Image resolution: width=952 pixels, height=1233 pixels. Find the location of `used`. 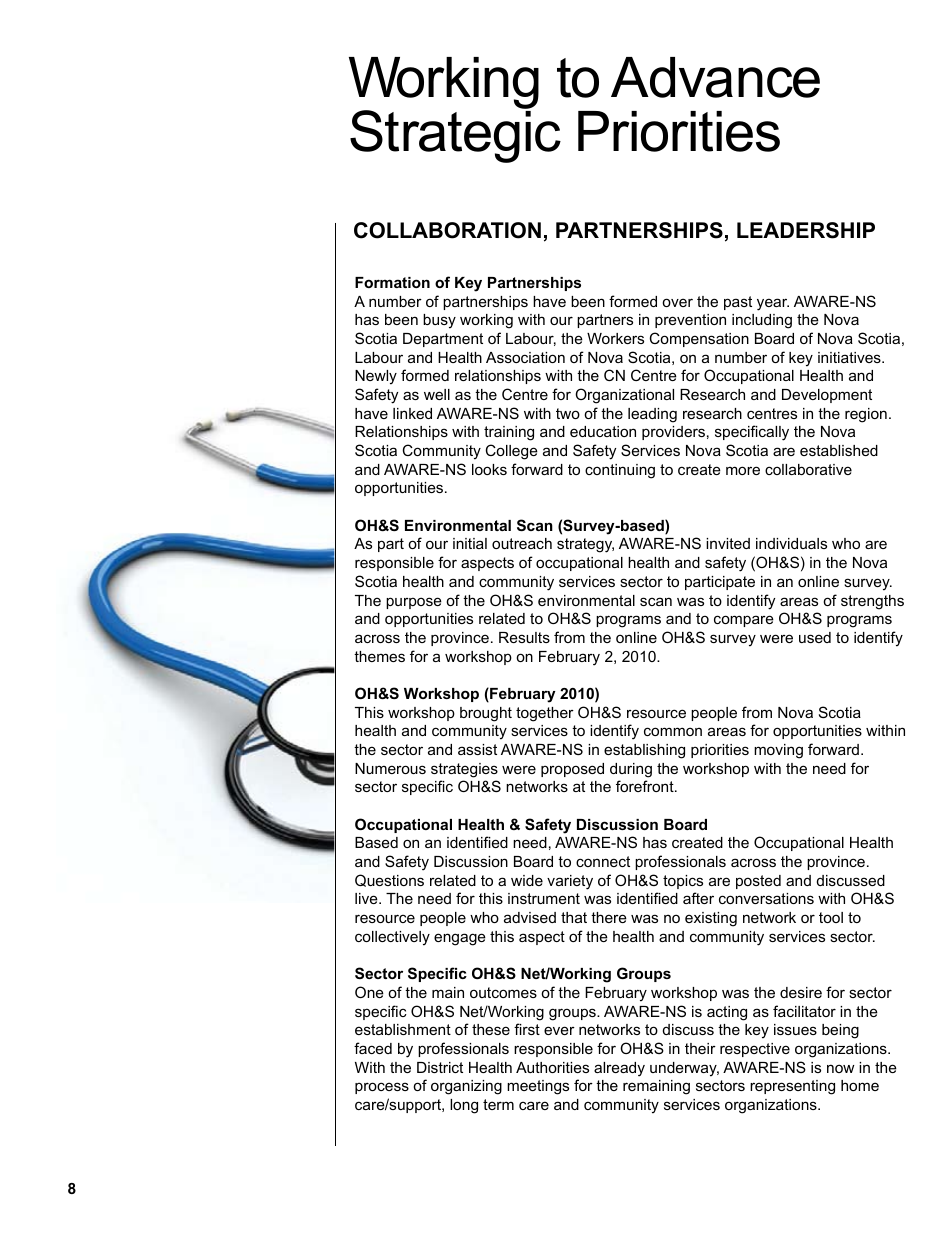

used is located at coordinates (815, 637).
